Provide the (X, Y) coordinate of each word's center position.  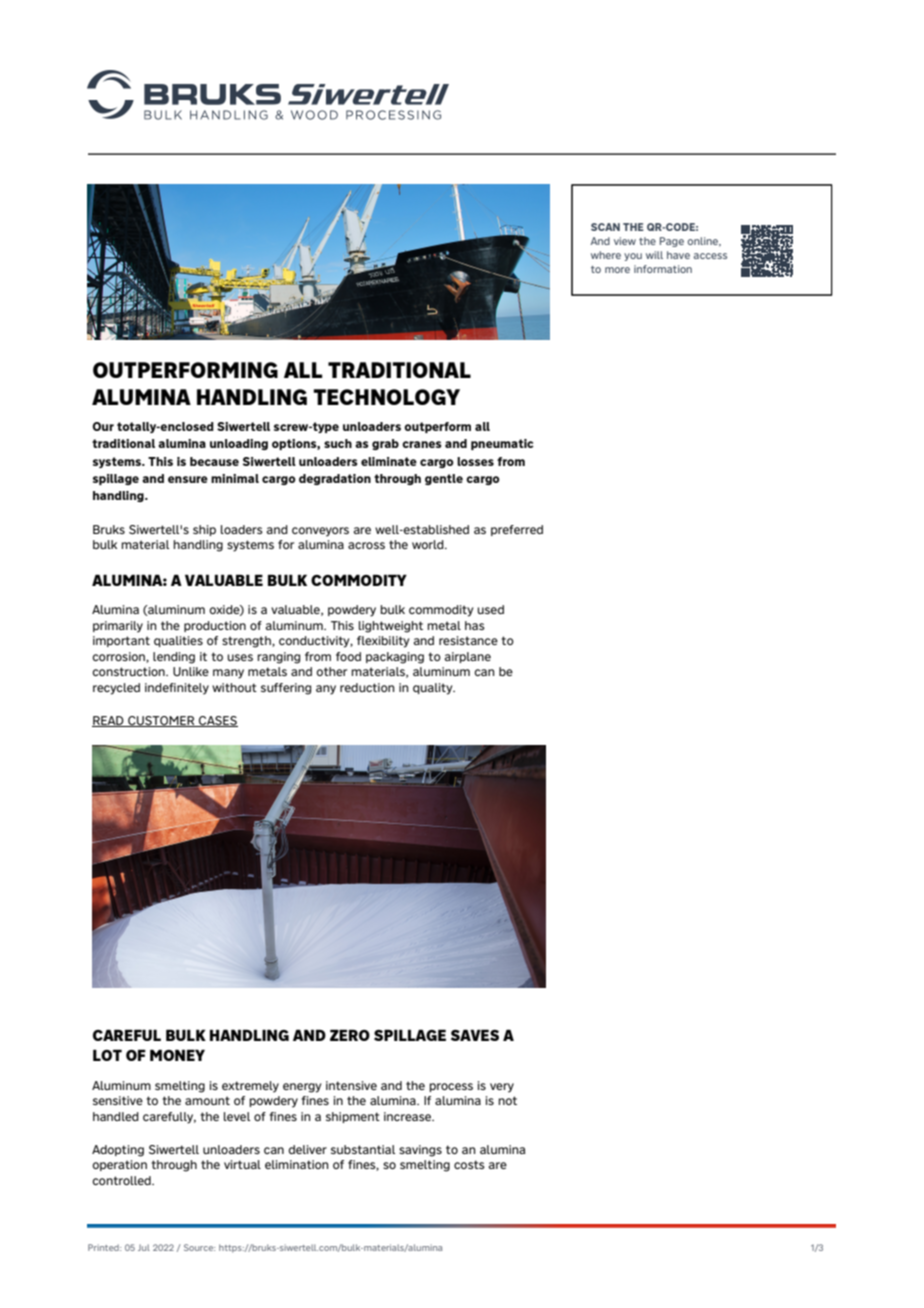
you (633, 257)
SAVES (475, 1035)
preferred (517, 530)
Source (199, 1247)
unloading (239, 444)
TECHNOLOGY (386, 397)
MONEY (177, 1055)
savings (420, 1151)
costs (469, 1164)
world (429, 544)
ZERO (350, 1035)
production (215, 626)
